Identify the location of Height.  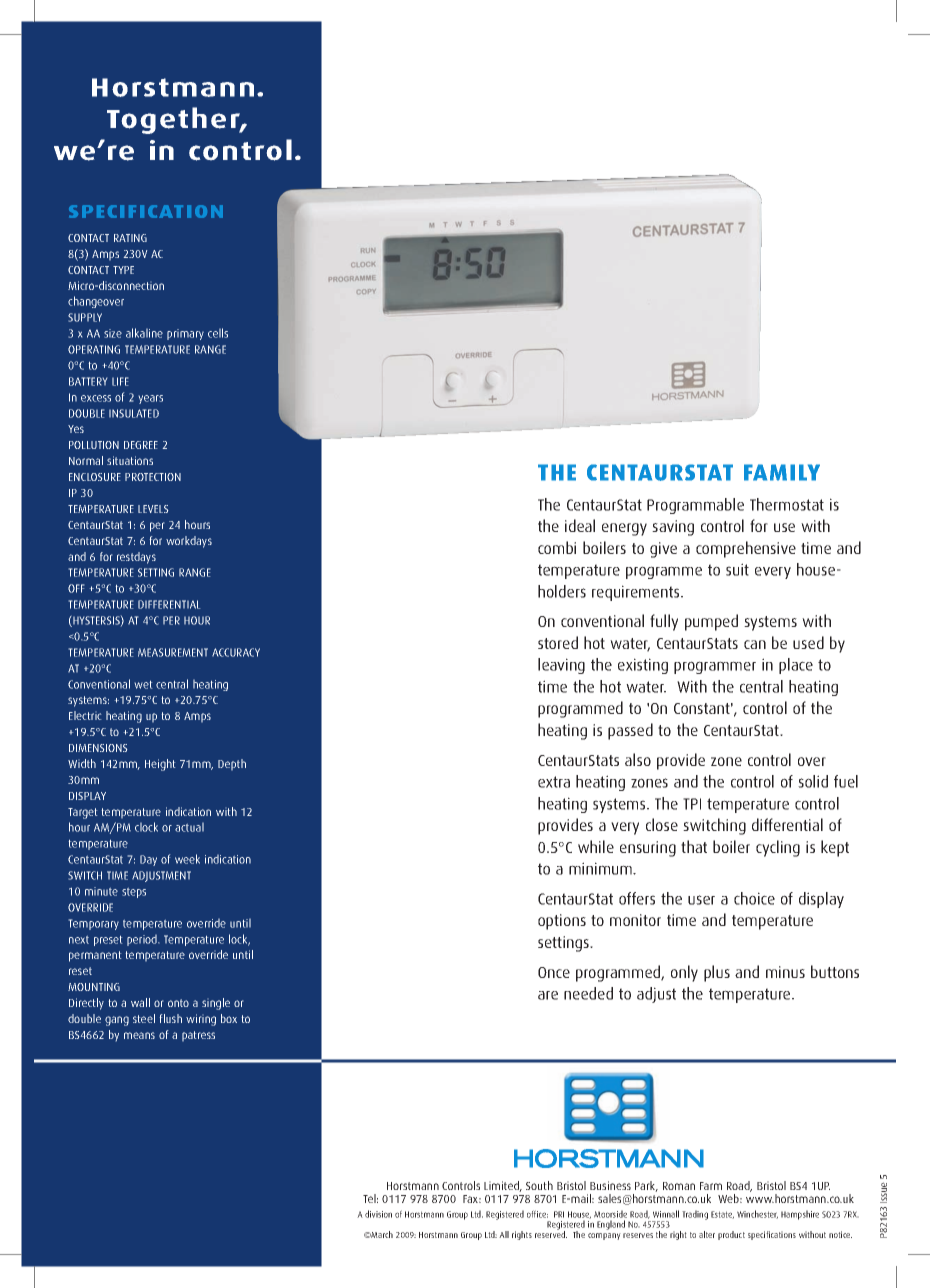
(160, 765).
